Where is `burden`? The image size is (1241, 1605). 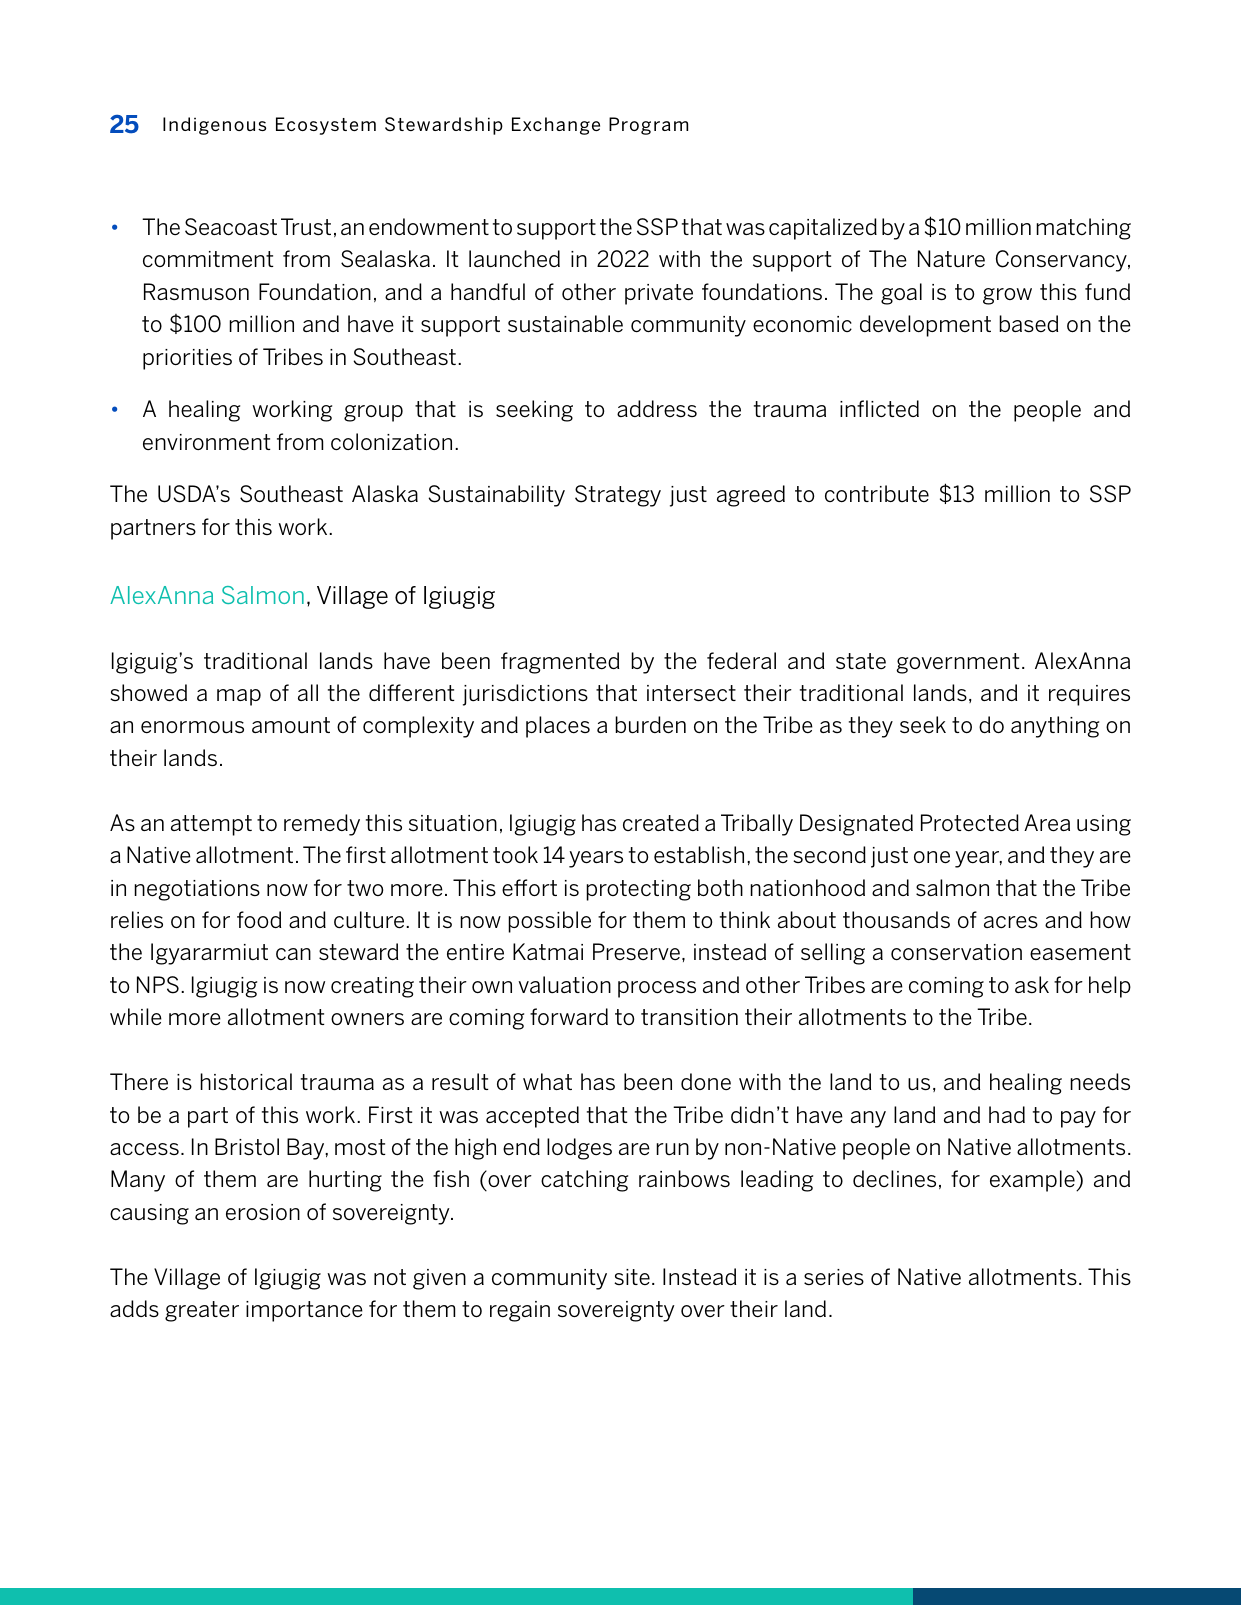 burden is located at coordinates (650, 725).
